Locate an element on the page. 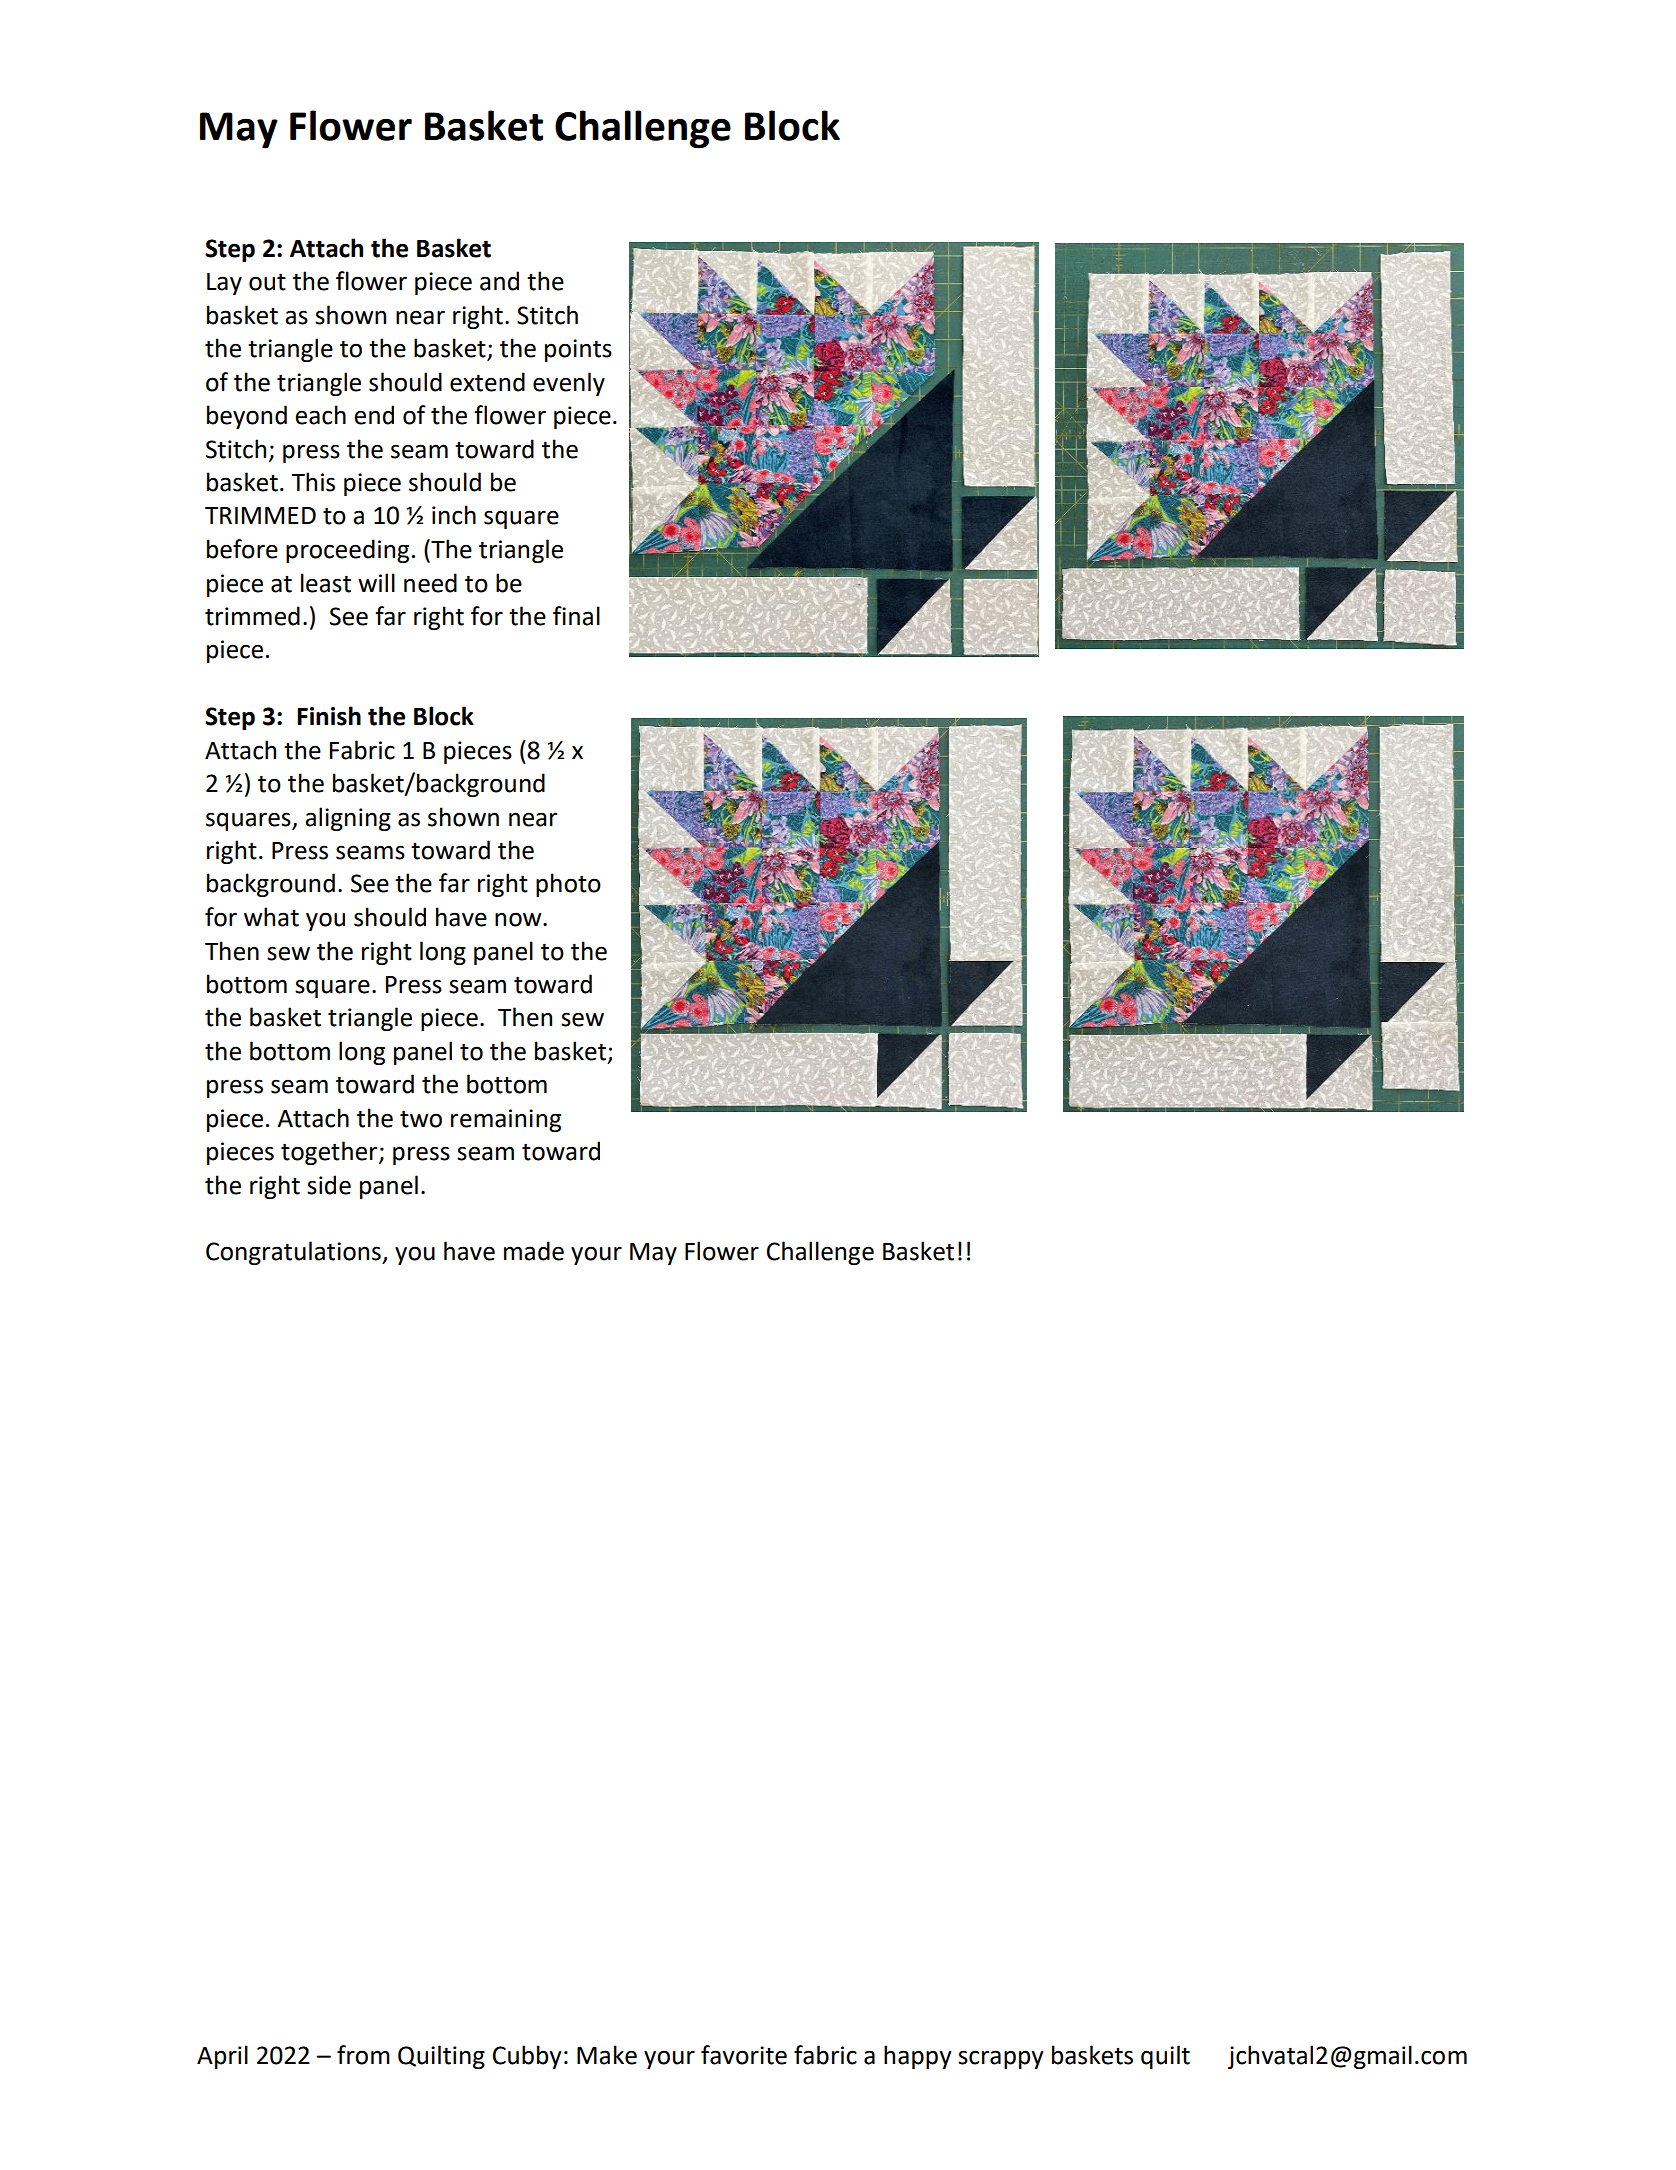 This document has width=1676, height=2170. made is located at coordinates (534, 1251).
